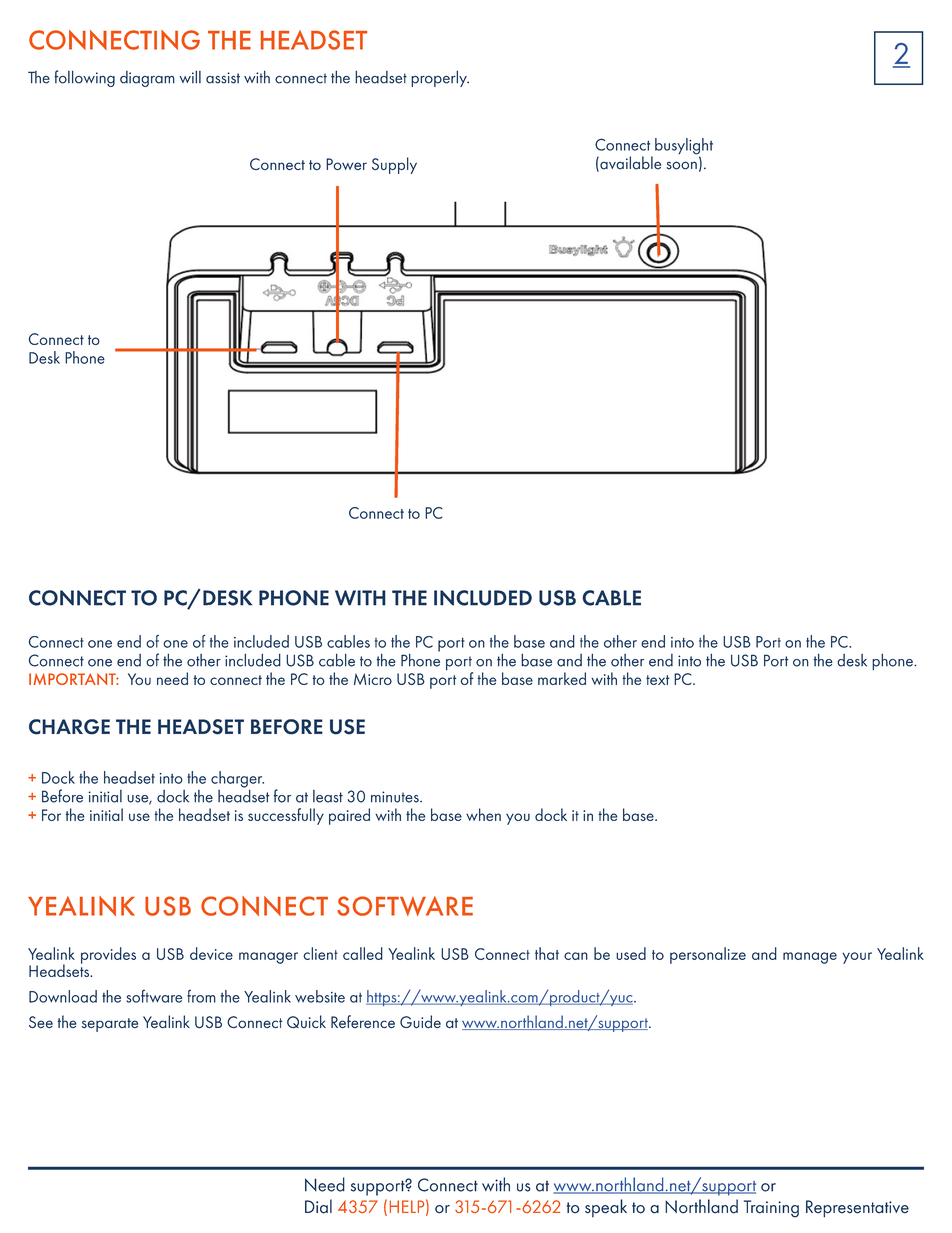 This screenshot has height=1233, width=952. Describe the element at coordinates (658, 680) in the screenshot. I see `text` at that location.
